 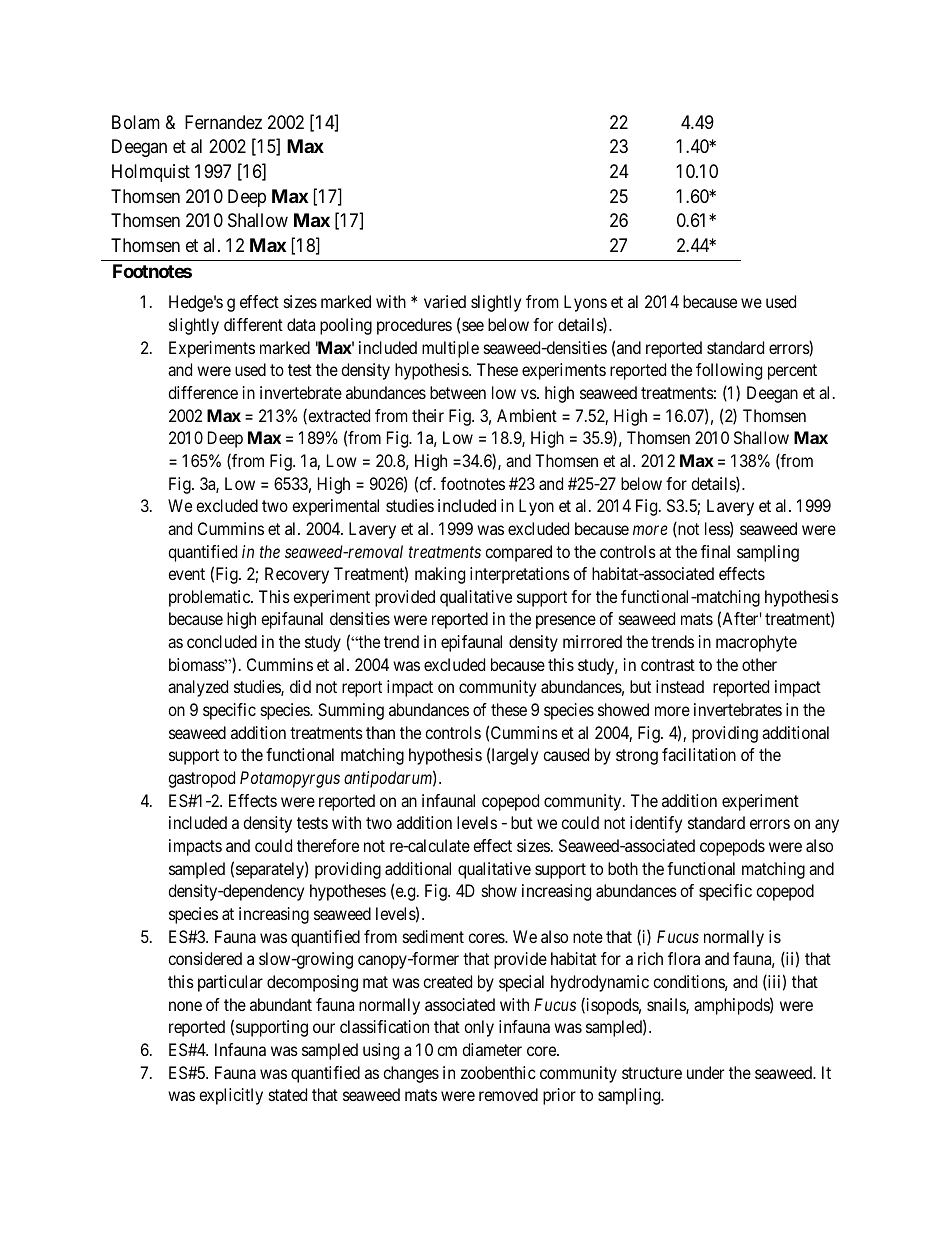 What do you see at coordinates (210, 598) in the screenshot?
I see `problematic` at bounding box center [210, 598].
